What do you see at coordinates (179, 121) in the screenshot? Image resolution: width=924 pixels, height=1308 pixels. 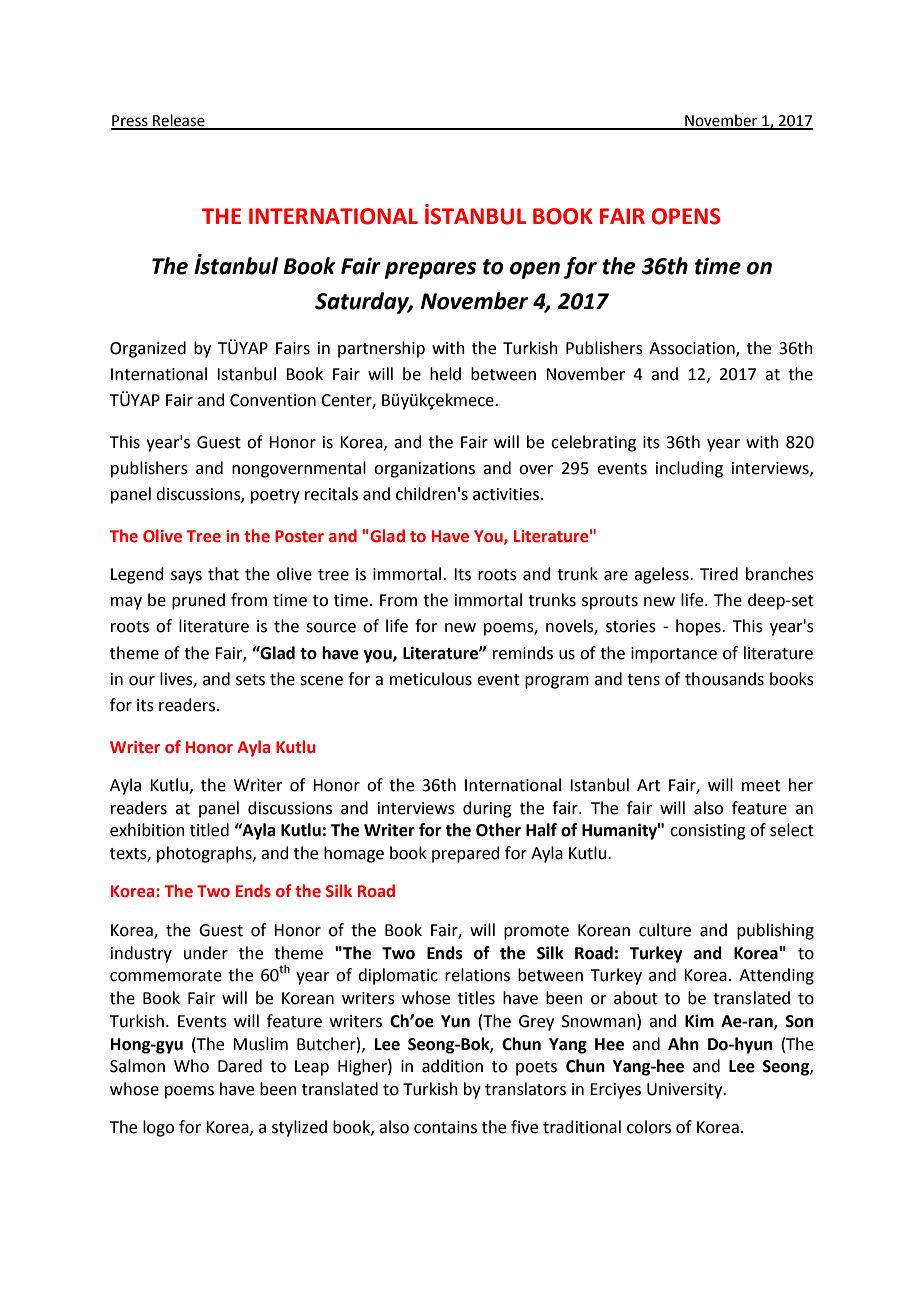 I see `Release` at bounding box center [179, 121].
